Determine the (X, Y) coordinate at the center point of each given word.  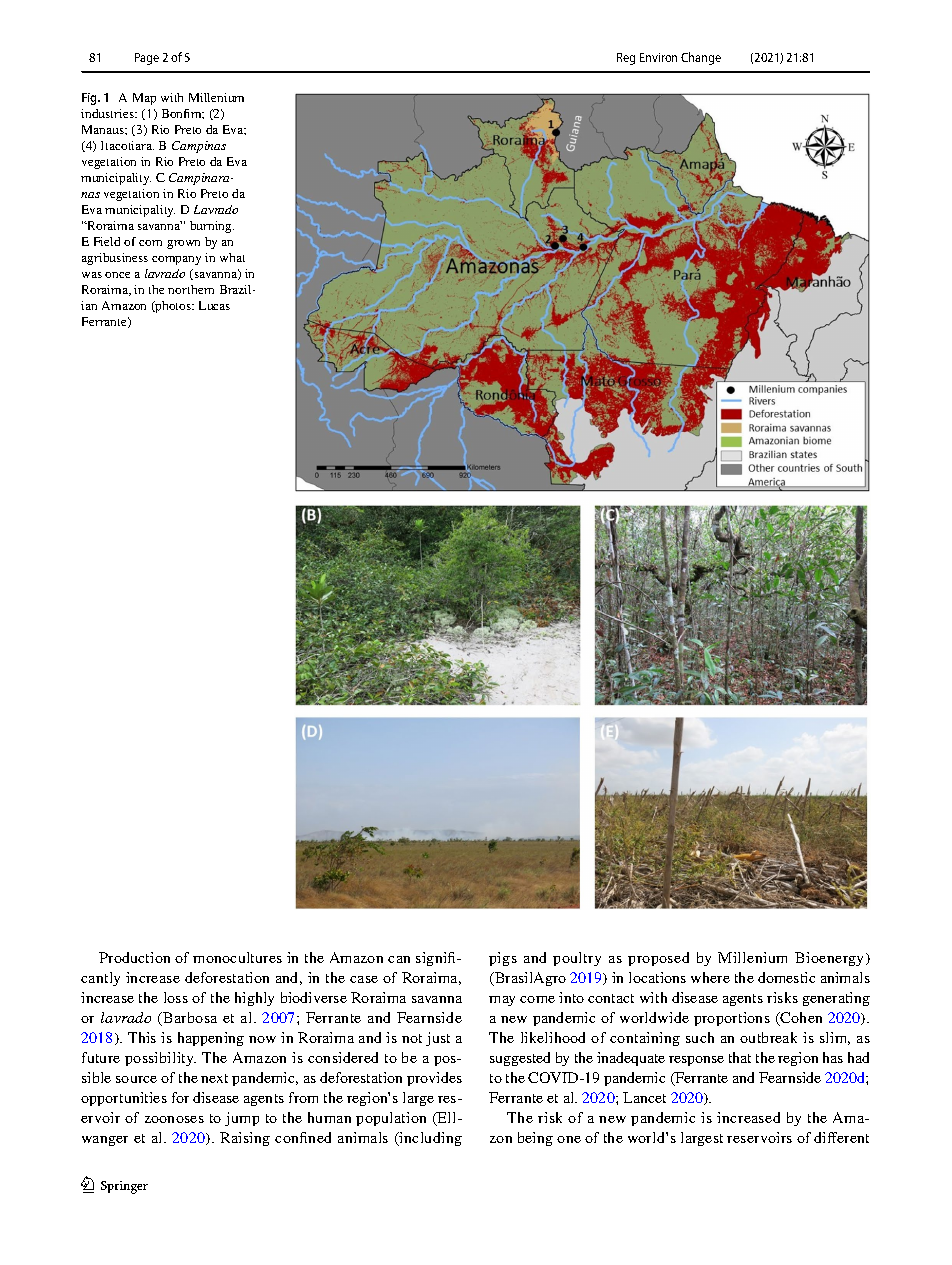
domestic (786, 977)
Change (701, 58)
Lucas (214, 305)
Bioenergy (831, 959)
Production (134, 957)
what (232, 257)
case (364, 979)
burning (212, 227)
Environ (658, 57)
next (214, 1078)
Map (144, 99)
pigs (503, 959)
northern (191, 289)
